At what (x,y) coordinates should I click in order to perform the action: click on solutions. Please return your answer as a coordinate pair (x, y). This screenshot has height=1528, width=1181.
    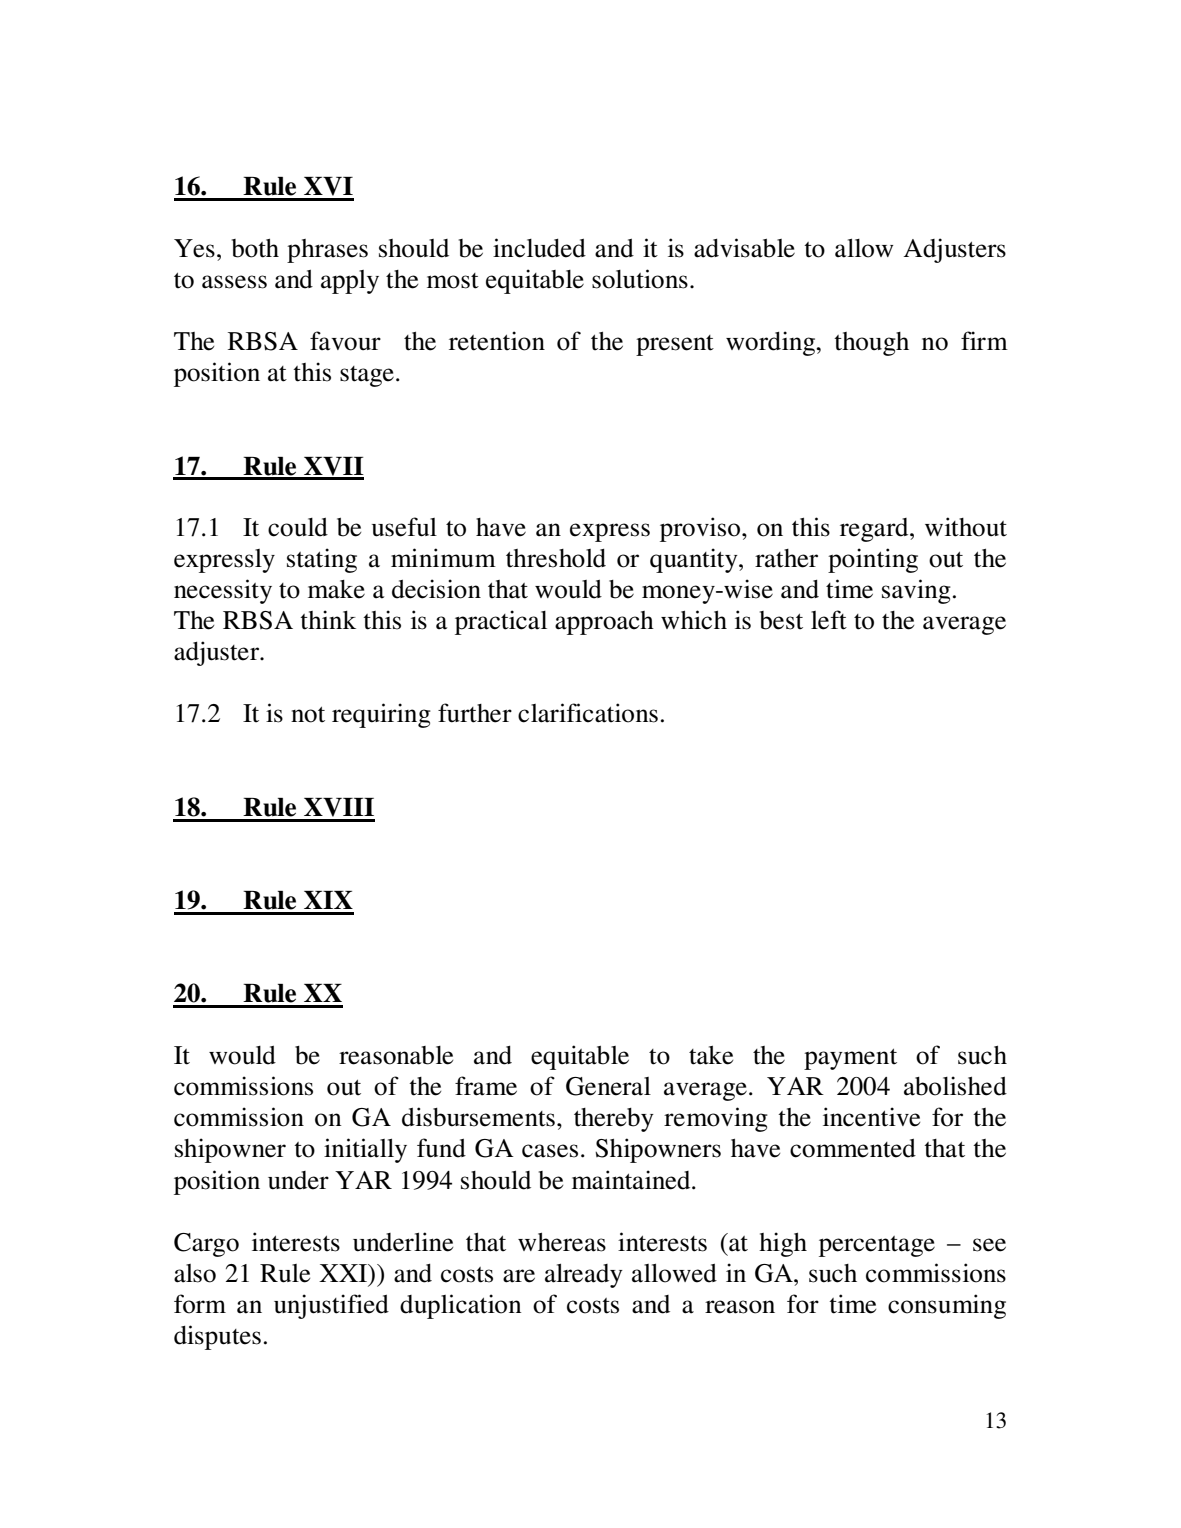
    Looking at the image, I should click on (640, 279).
